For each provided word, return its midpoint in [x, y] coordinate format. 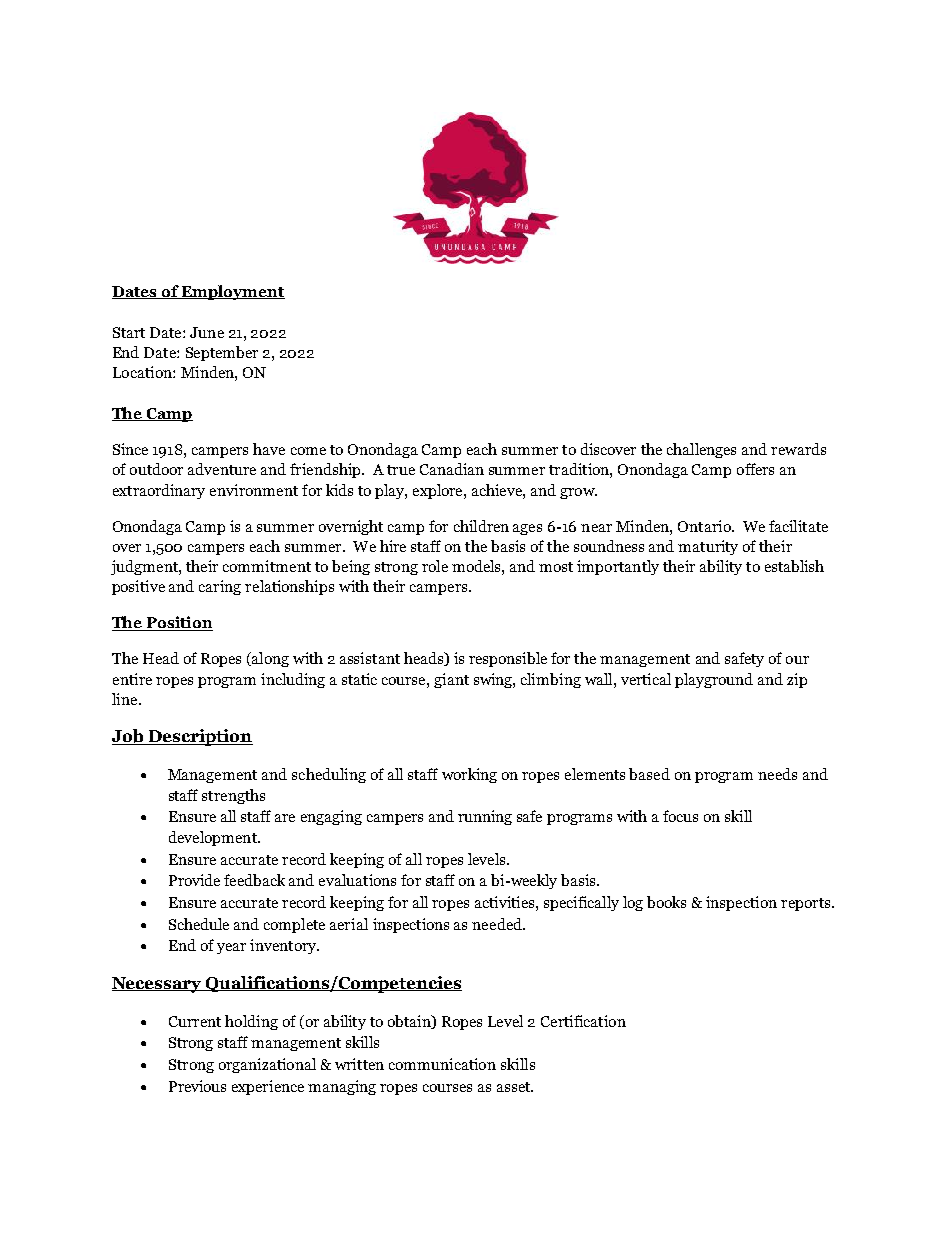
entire [132, 679]
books [666, 902]
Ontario [705, 526]
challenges [701, 450]
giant [451, 680]
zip [797, 680]
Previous [197, 1086]
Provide [194, 880]
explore [439, 491]
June [207, 332]
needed [498, 924]
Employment [232, 292]
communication [442, 1064]
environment [254, 490]
